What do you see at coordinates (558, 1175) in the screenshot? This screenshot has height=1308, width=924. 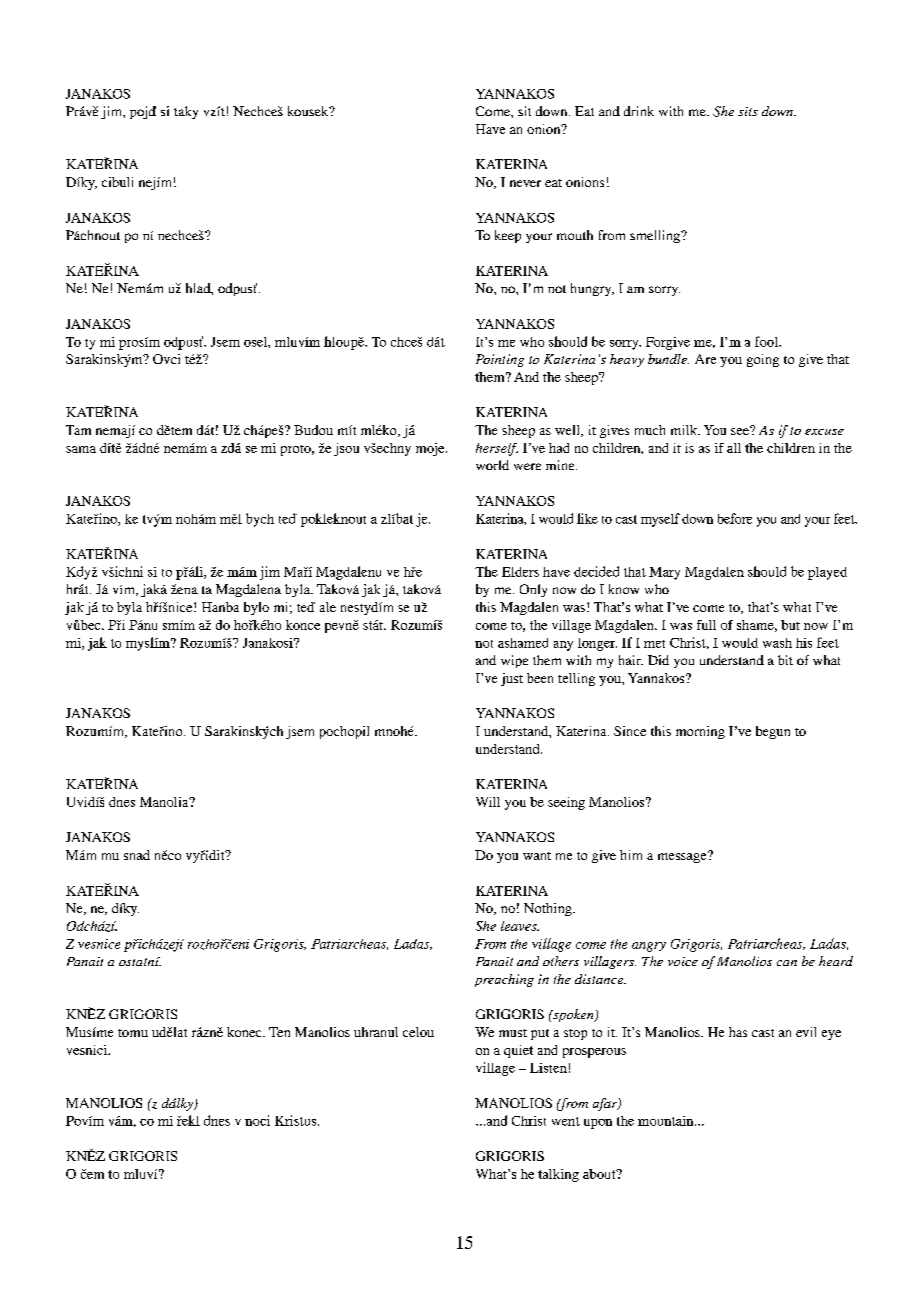 I see `talking` at bounding box center [558, 1175].
